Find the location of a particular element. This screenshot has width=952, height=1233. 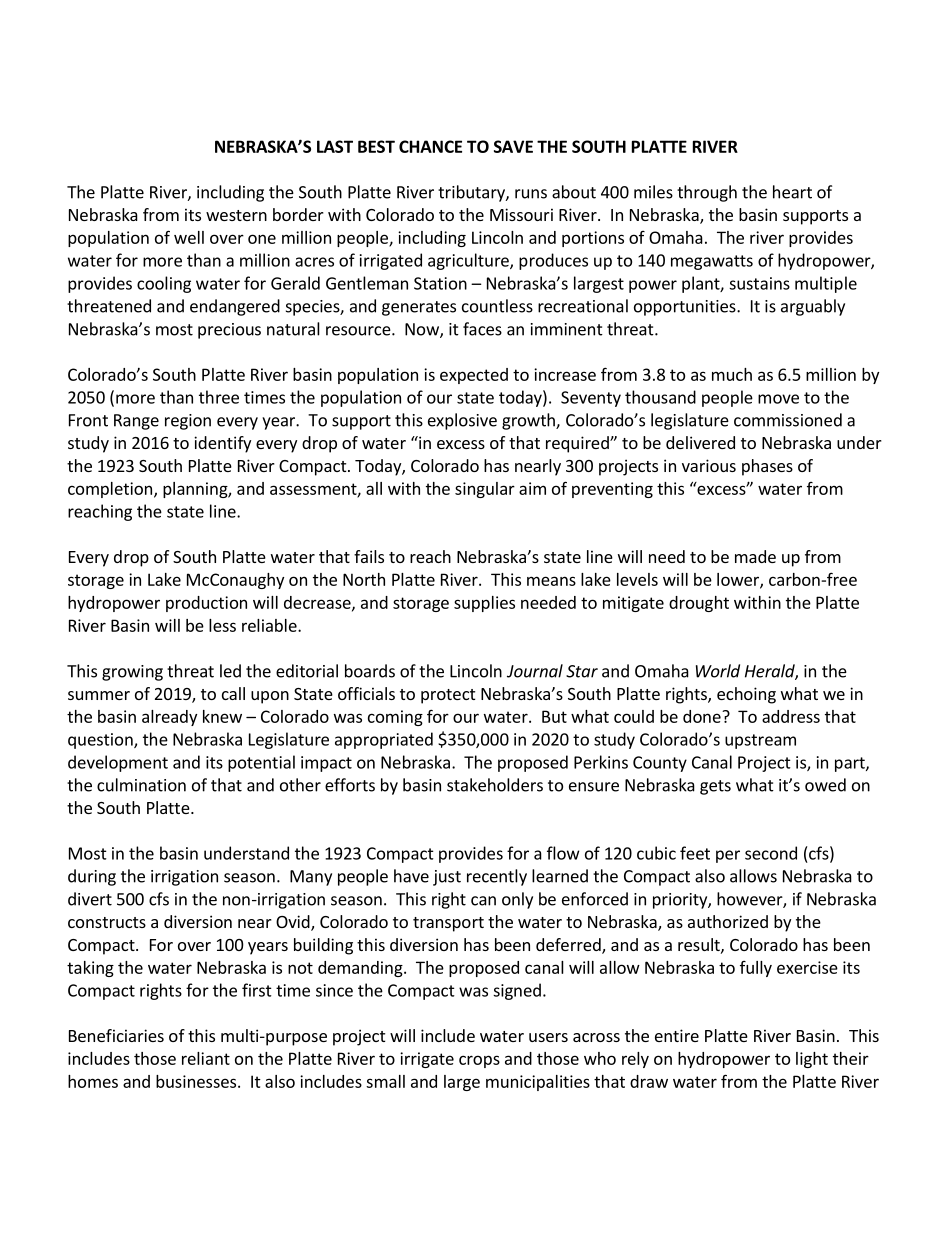

expected is located at coordinates (474, 376).
